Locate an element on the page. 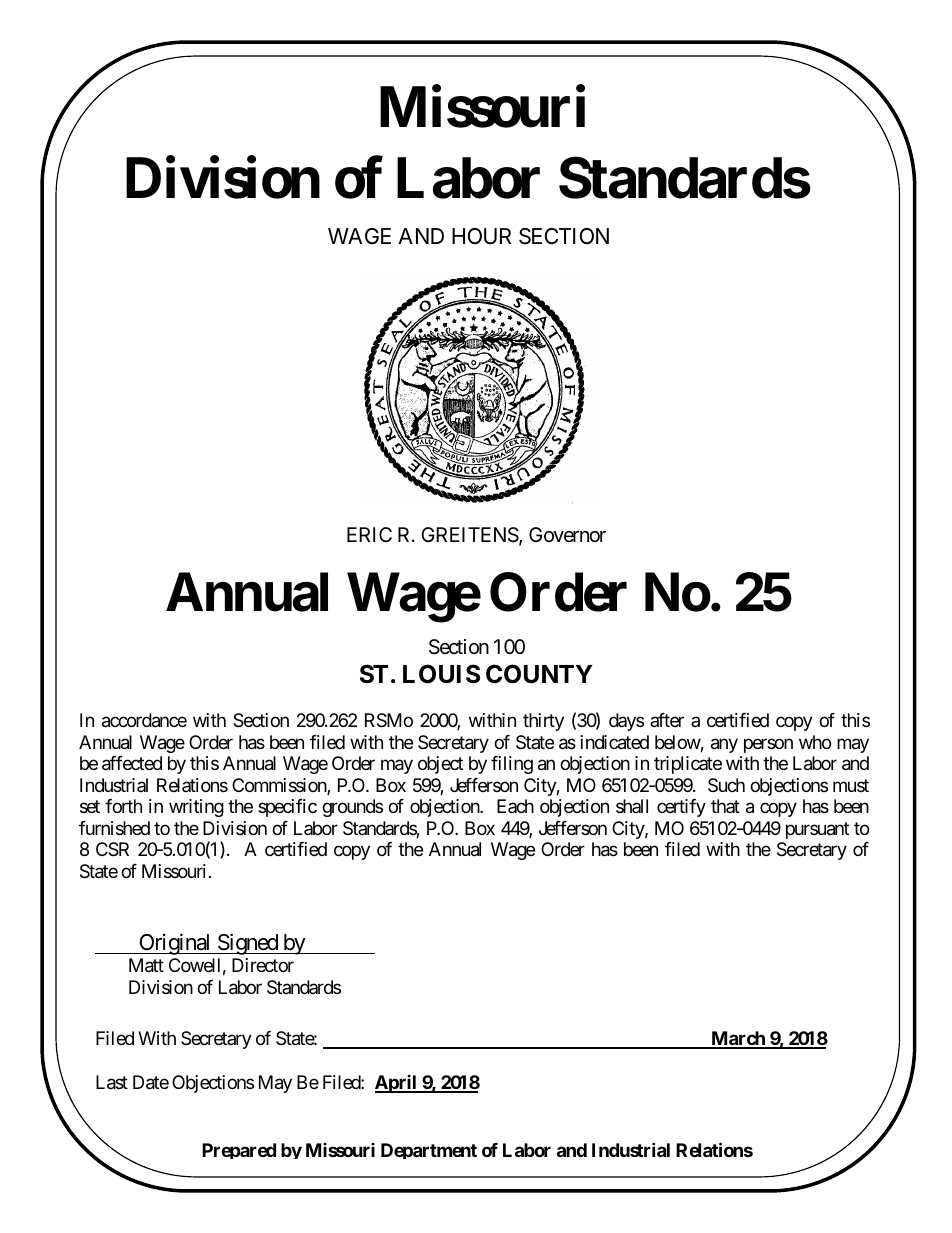 The width and height of the document is (952, 1233). Governor is located at coordinates (567, 534).
